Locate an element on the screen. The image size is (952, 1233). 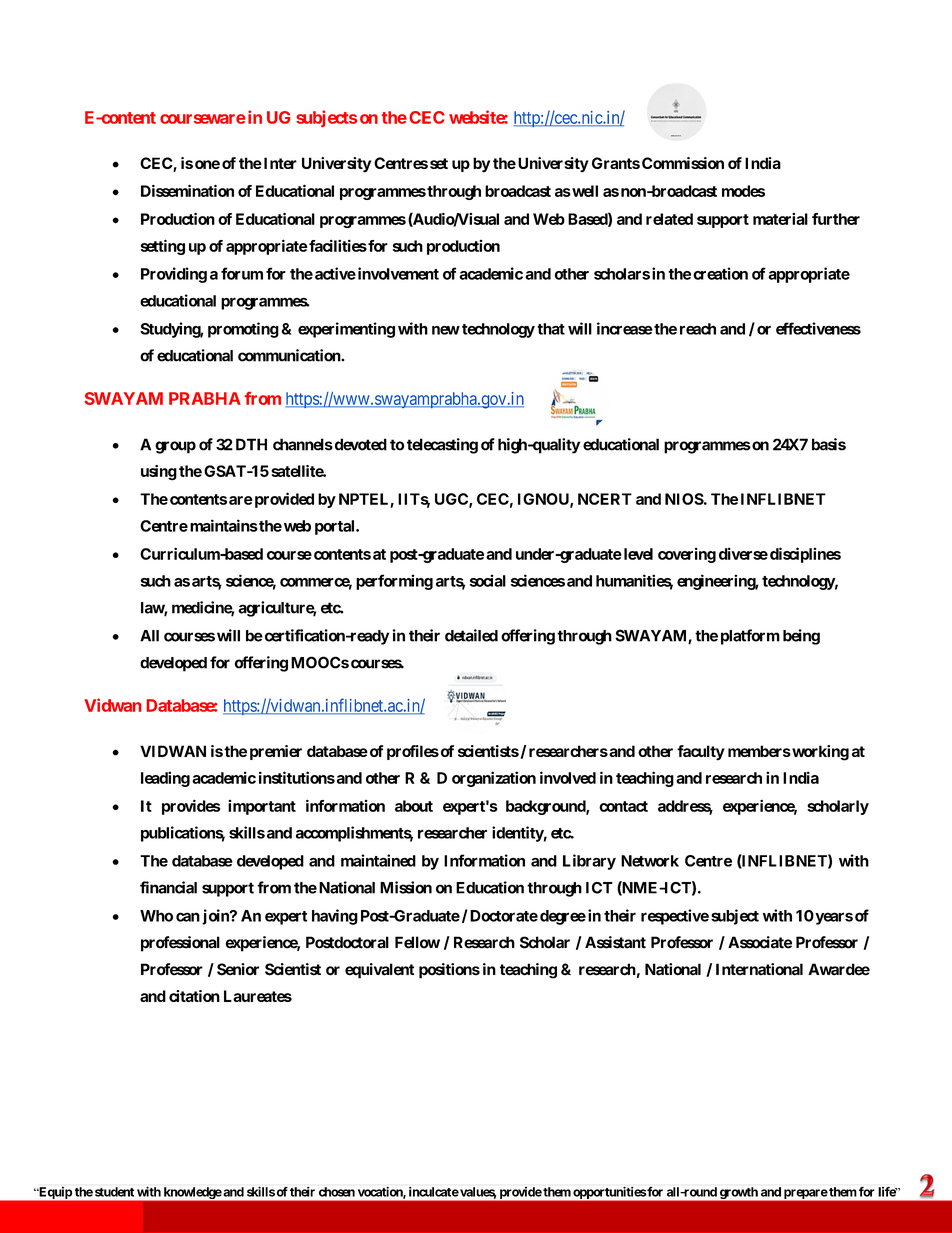
involvement is located at coordinates (397, 273).
